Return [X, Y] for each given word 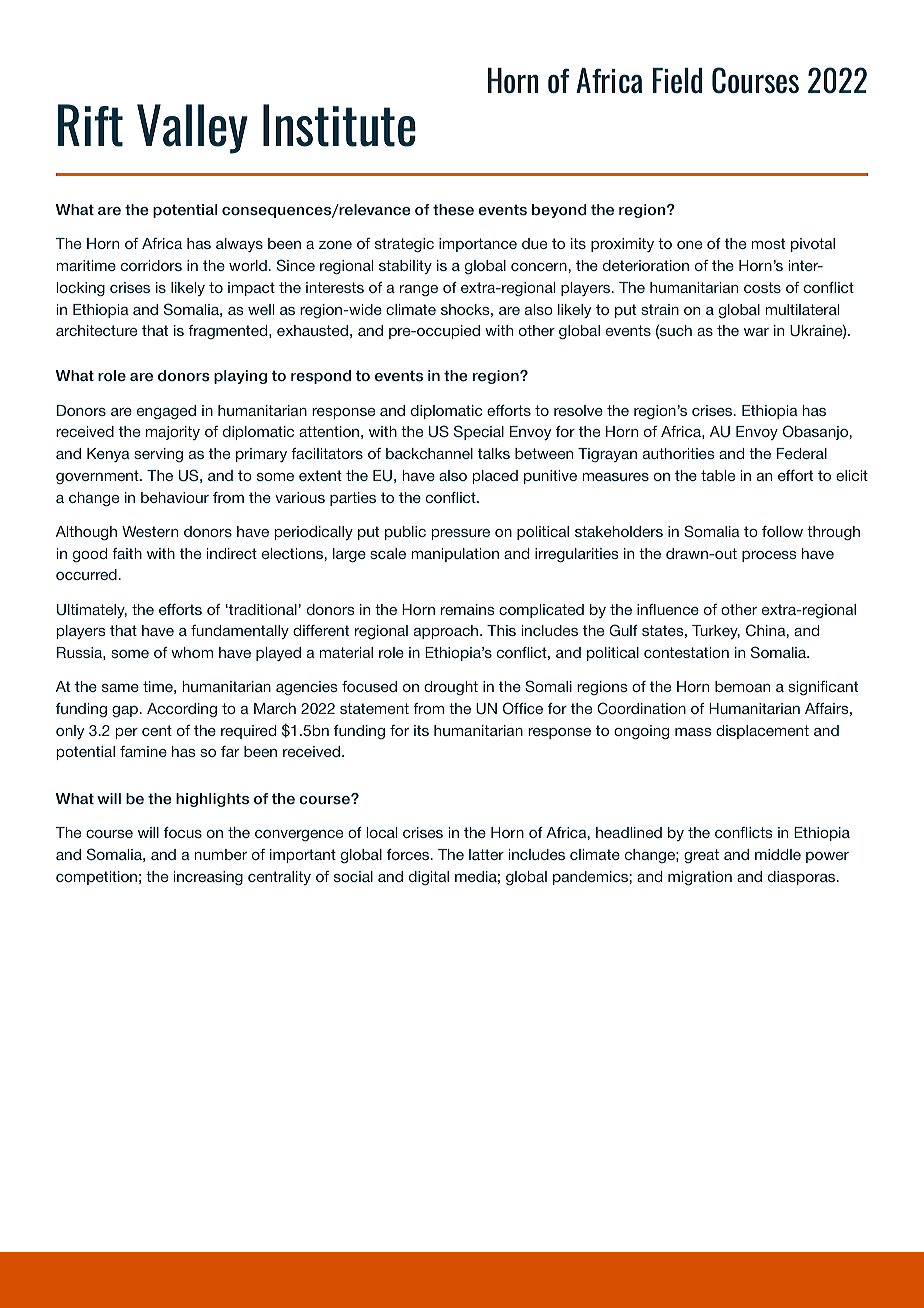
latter [486, 854]
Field [677, 81]
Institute [339, 125]
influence [668, 609]
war [756, 332]
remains [468, 609]
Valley [192, 129]
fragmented [229, 332]
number [220, 854]
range [419, 291]
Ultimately [92, 611]
